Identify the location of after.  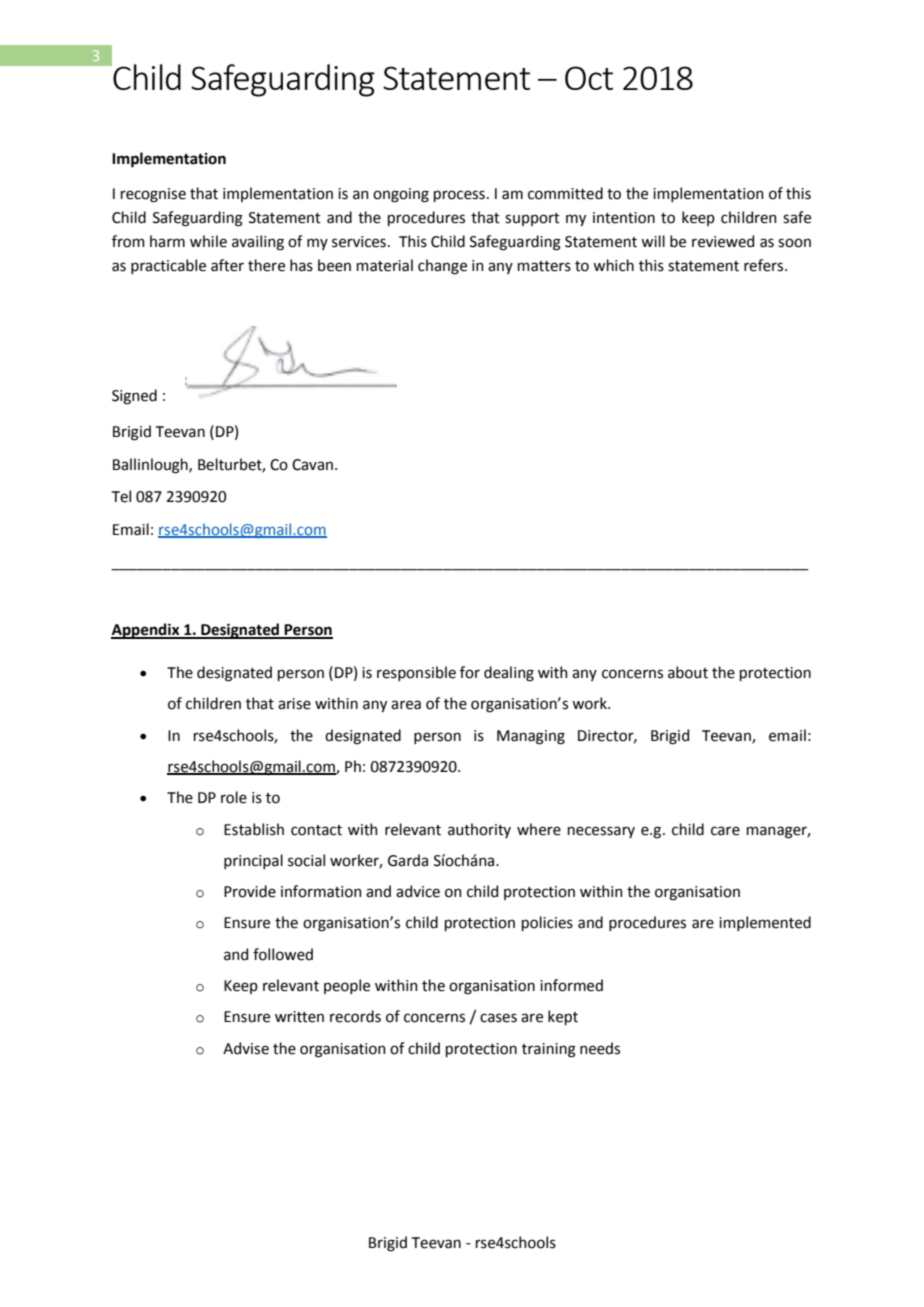
(227, 265).
